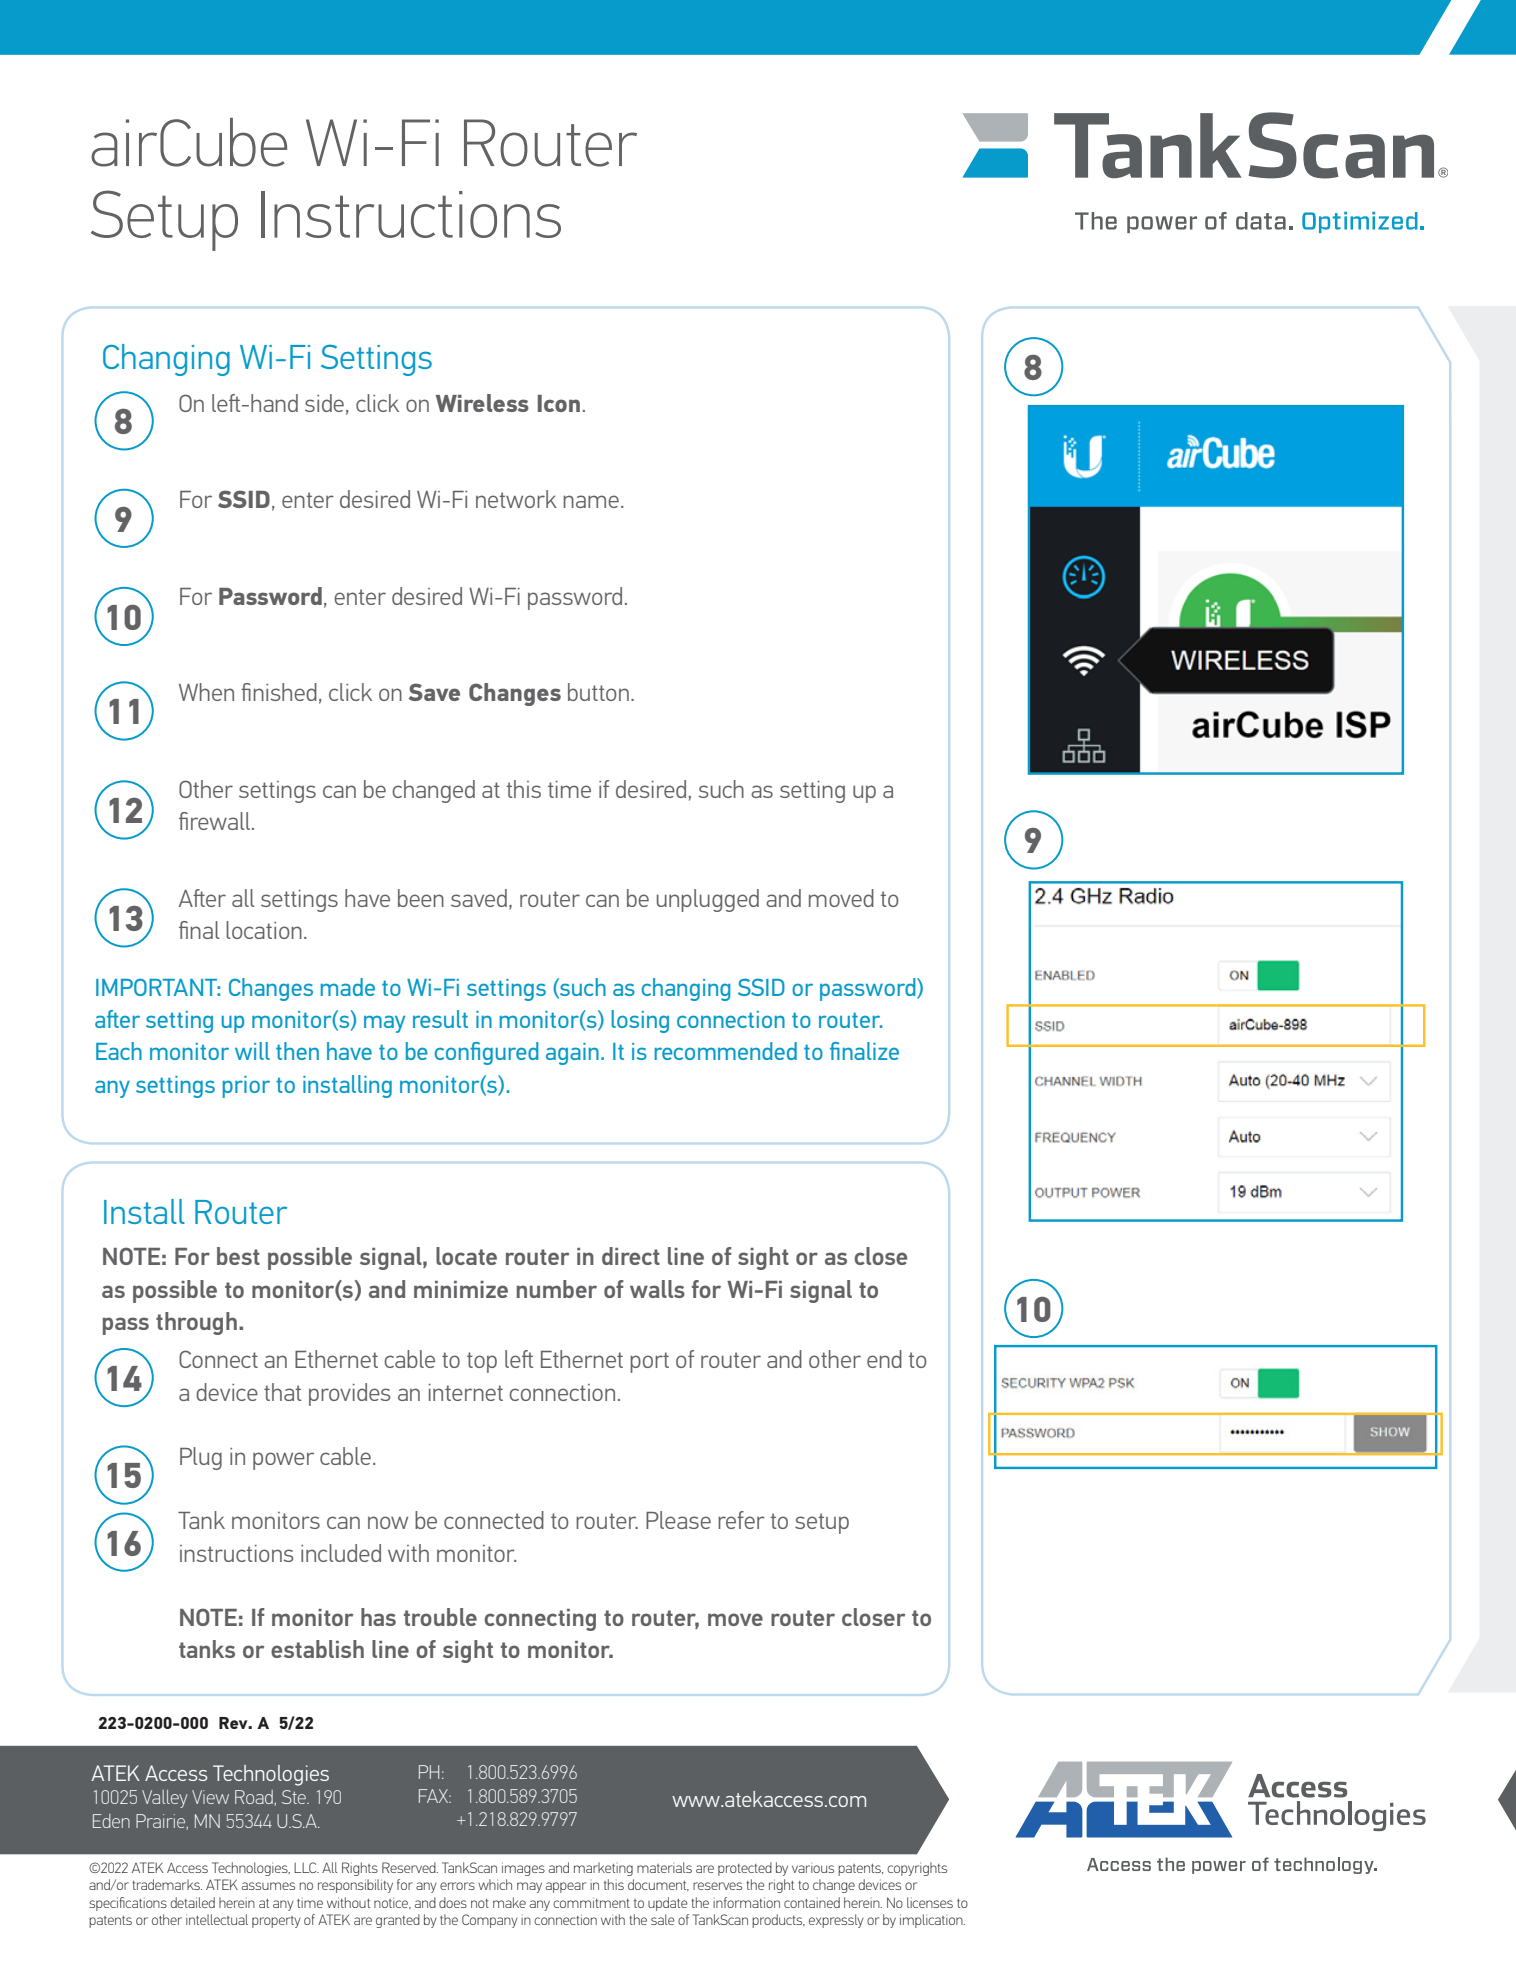 Image resolution: width=1516 pixels, height=1962 pixels. Describe the element at coordinates (591, 501) in the screenshot. I see `name` at that location.
